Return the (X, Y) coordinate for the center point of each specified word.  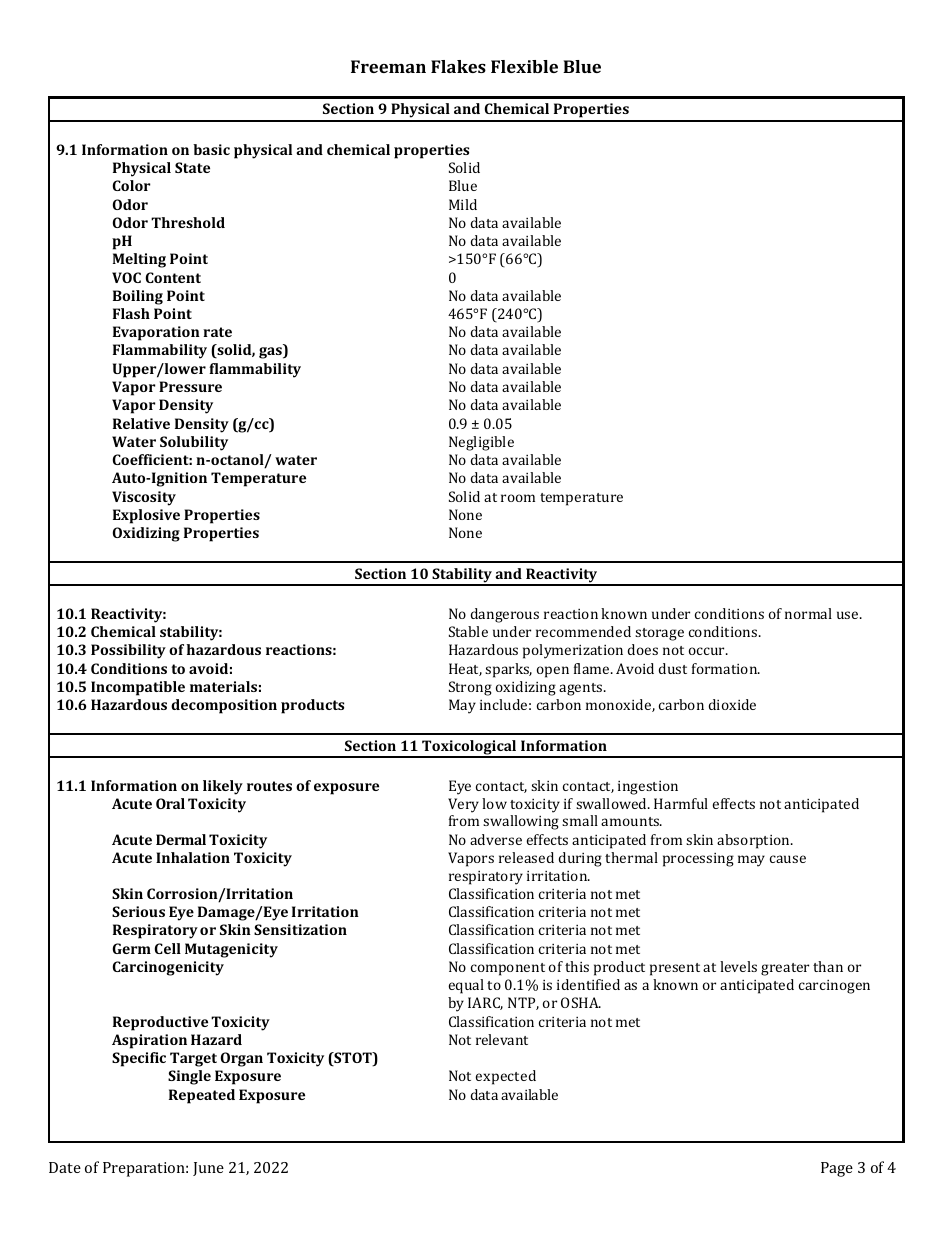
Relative (141, 423)
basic (211, 149)
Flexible (524, 66)
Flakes (458, 66)
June (208, 1169)
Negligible (481, 443)
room (518, 498)
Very (463, 805)
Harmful (681, 803)
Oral (170, 803)
